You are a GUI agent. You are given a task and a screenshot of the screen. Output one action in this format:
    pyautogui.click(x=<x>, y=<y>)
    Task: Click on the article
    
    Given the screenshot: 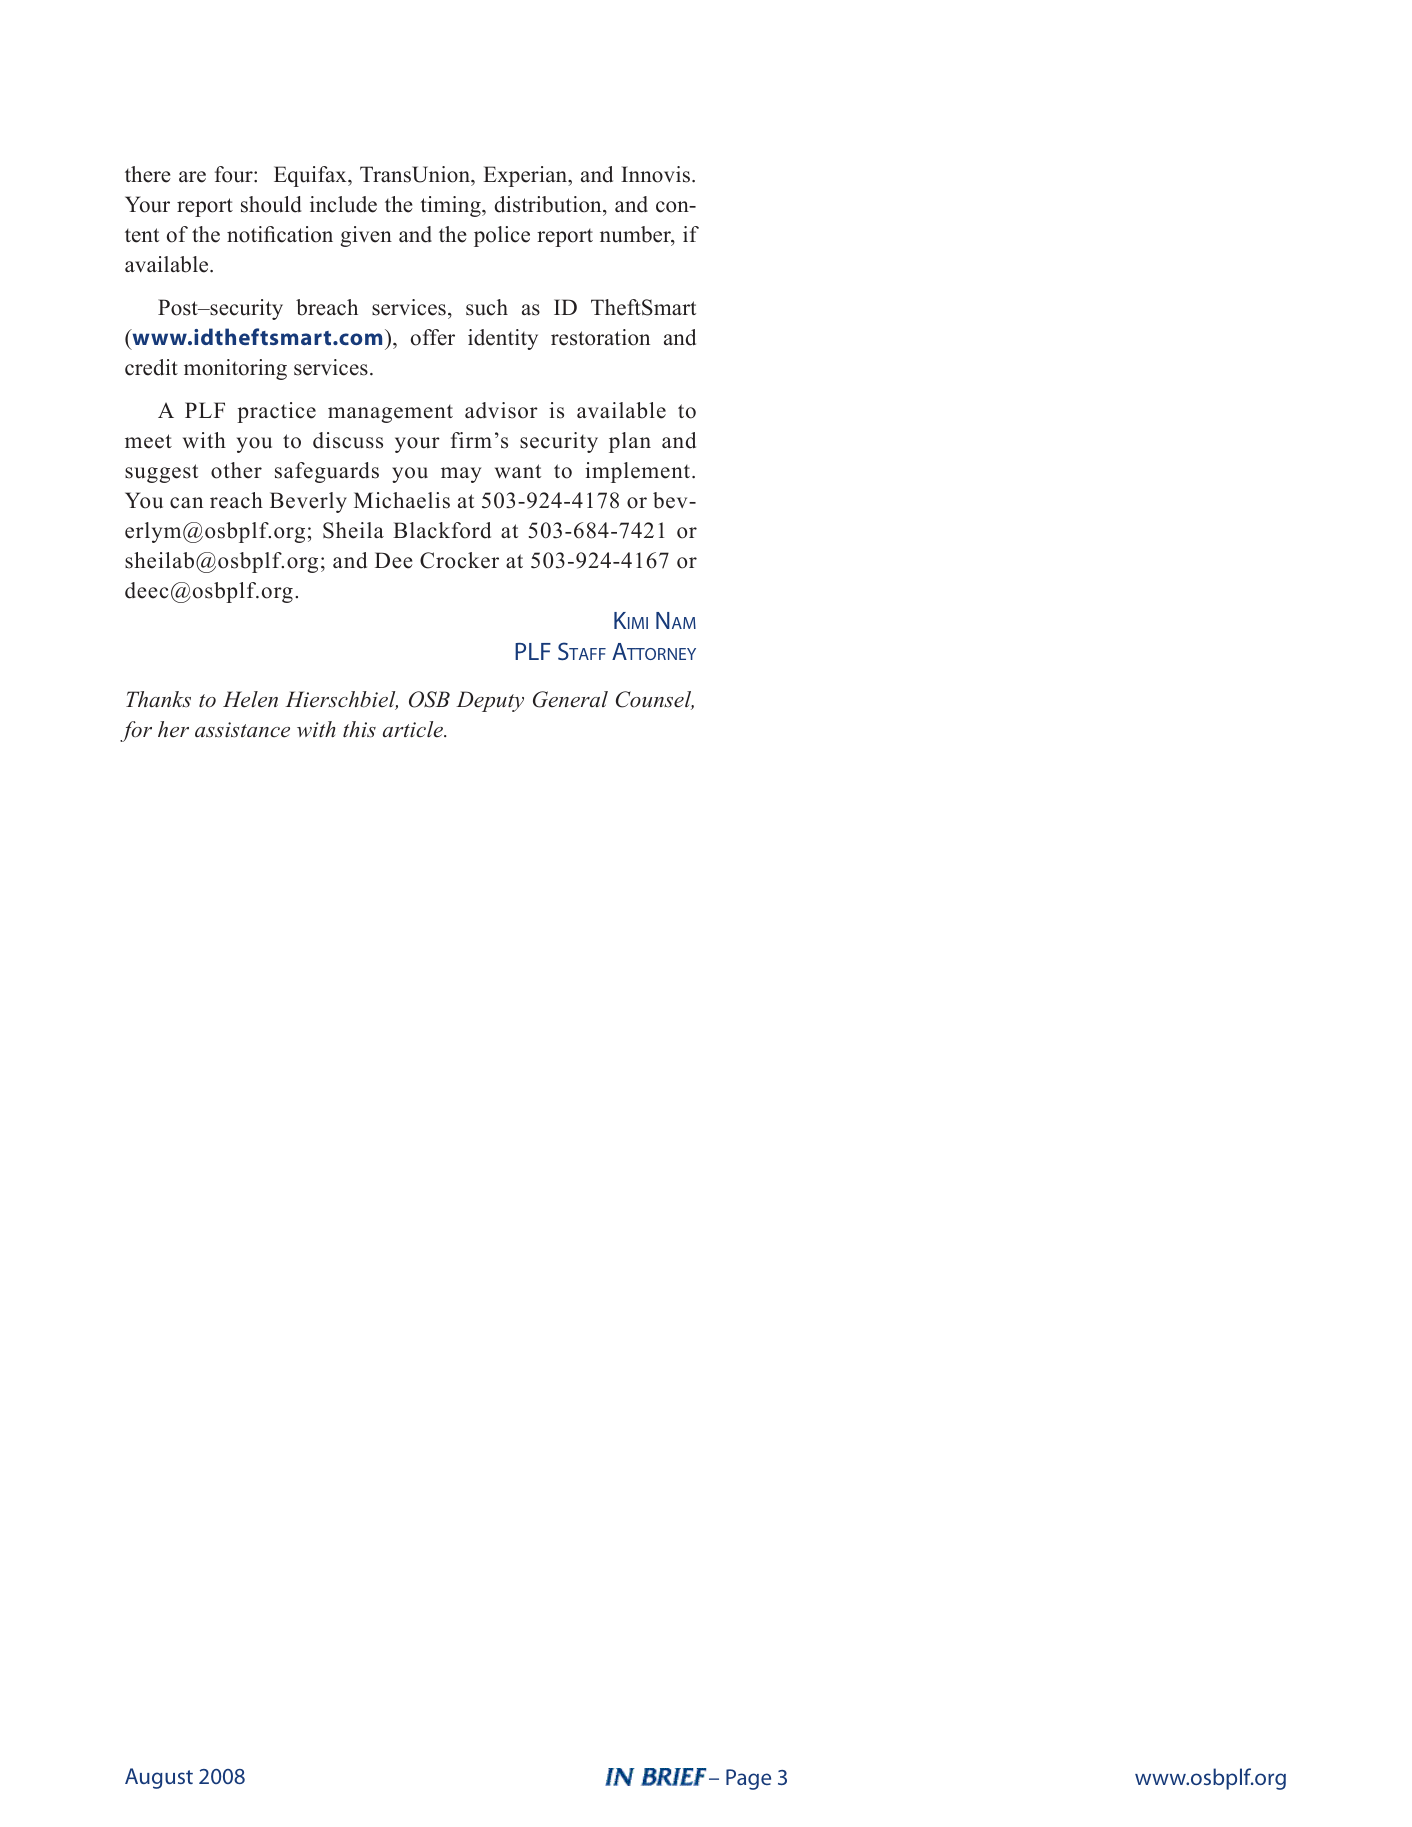 What is the action you would take?
    pyautogui.click(x=414, y=729)
